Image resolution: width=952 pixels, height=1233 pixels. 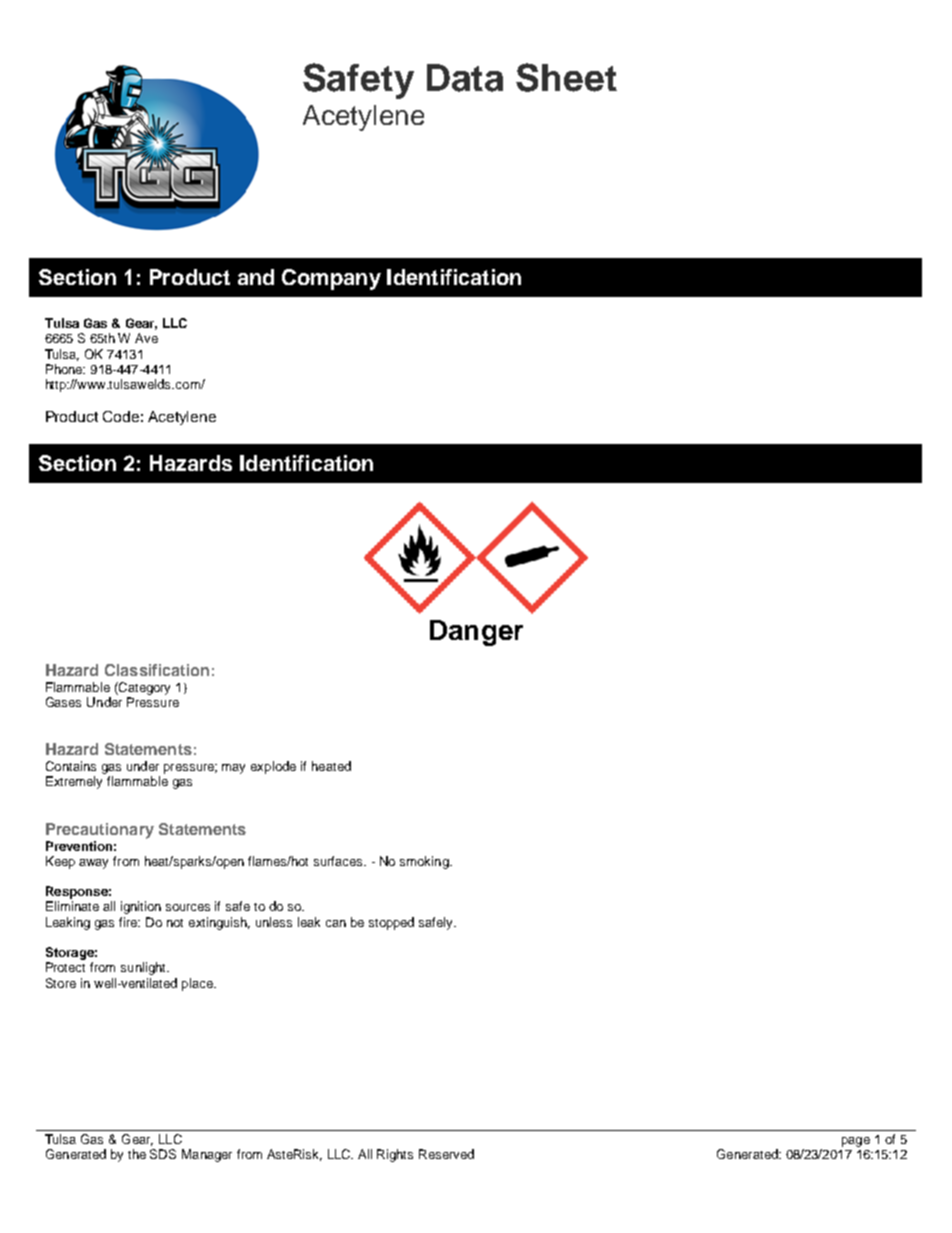 What do you see at coordinates (157, 670) in the document?
I see `Classification` at bounding box center [157, 670].
